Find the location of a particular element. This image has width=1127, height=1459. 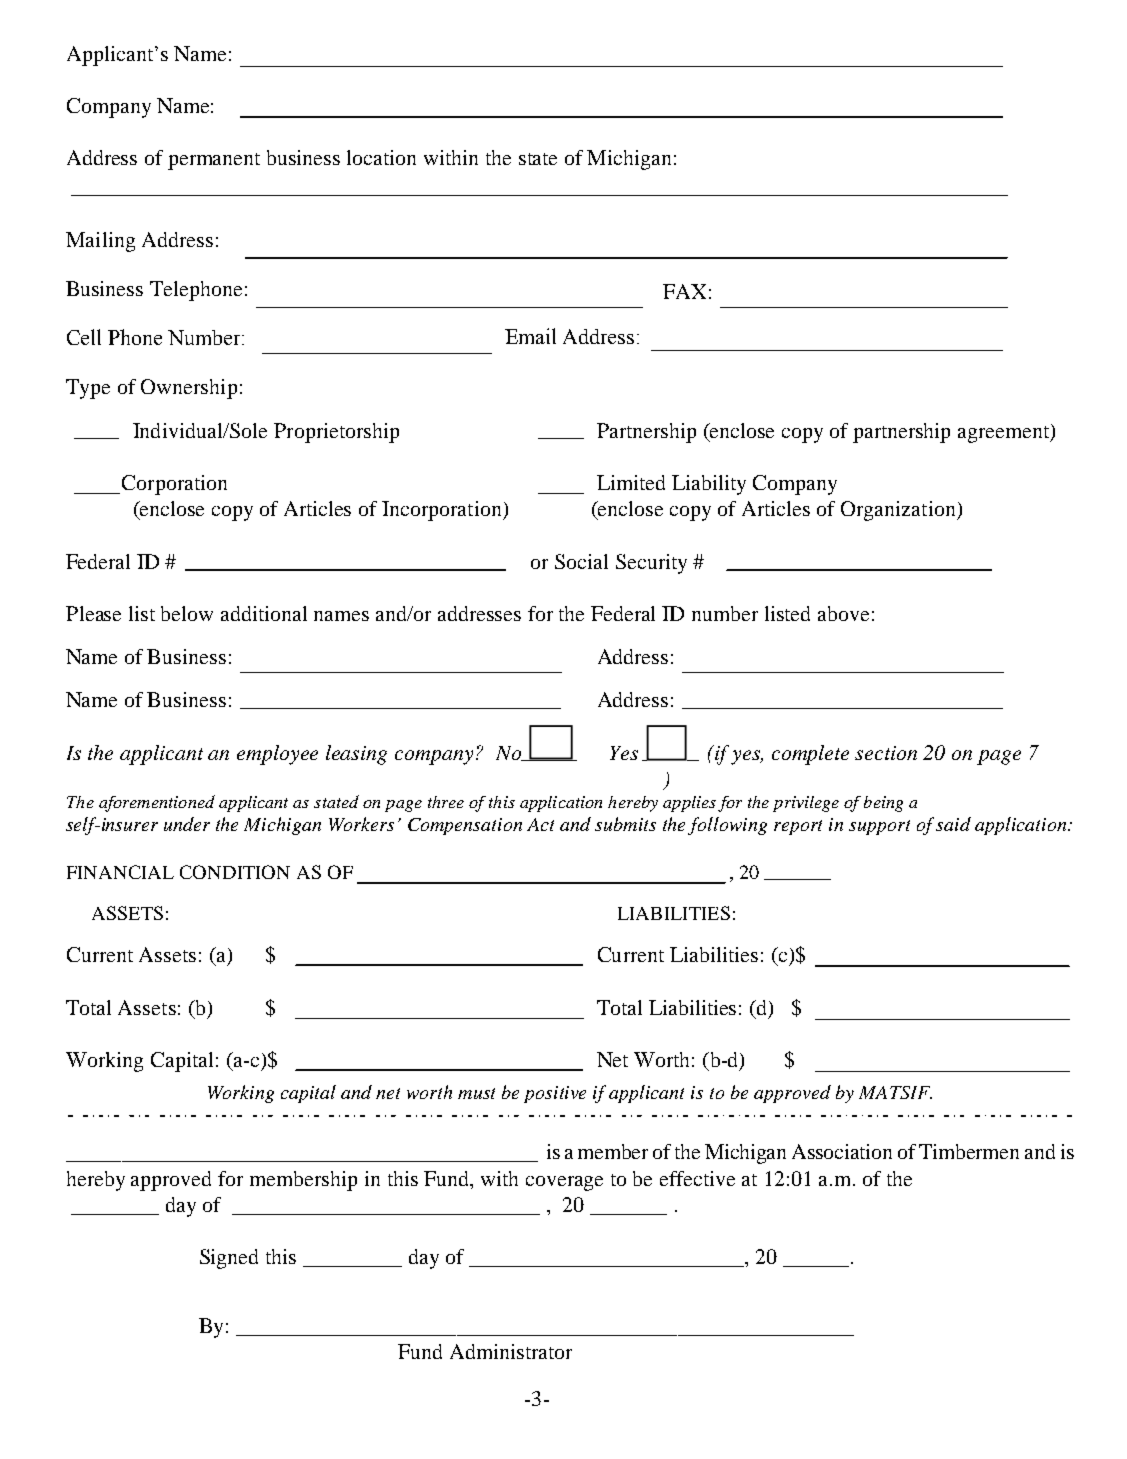

Administrator is located at coordinates (511, 1351).
